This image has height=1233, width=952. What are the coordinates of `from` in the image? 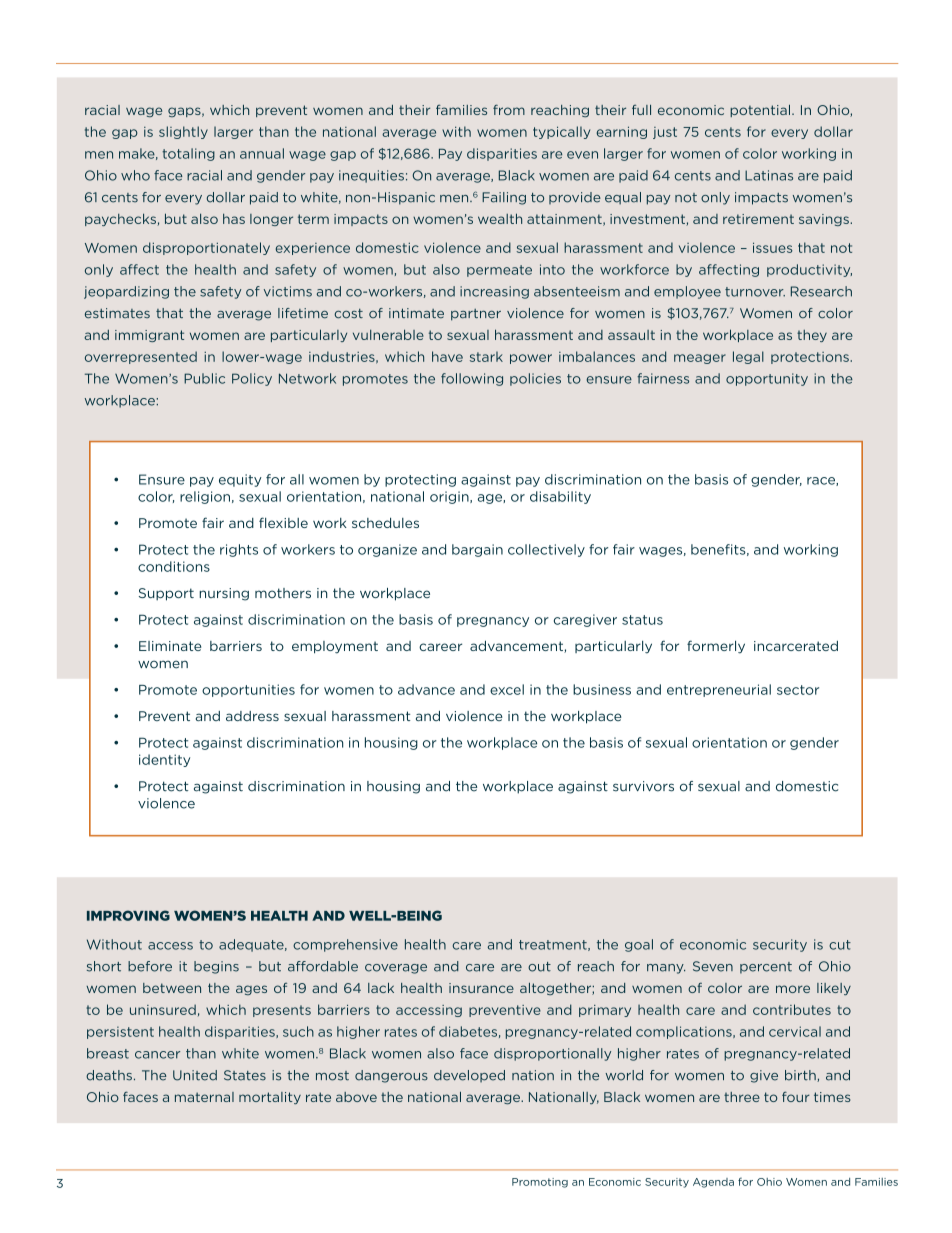 It's located at (509, 109).
